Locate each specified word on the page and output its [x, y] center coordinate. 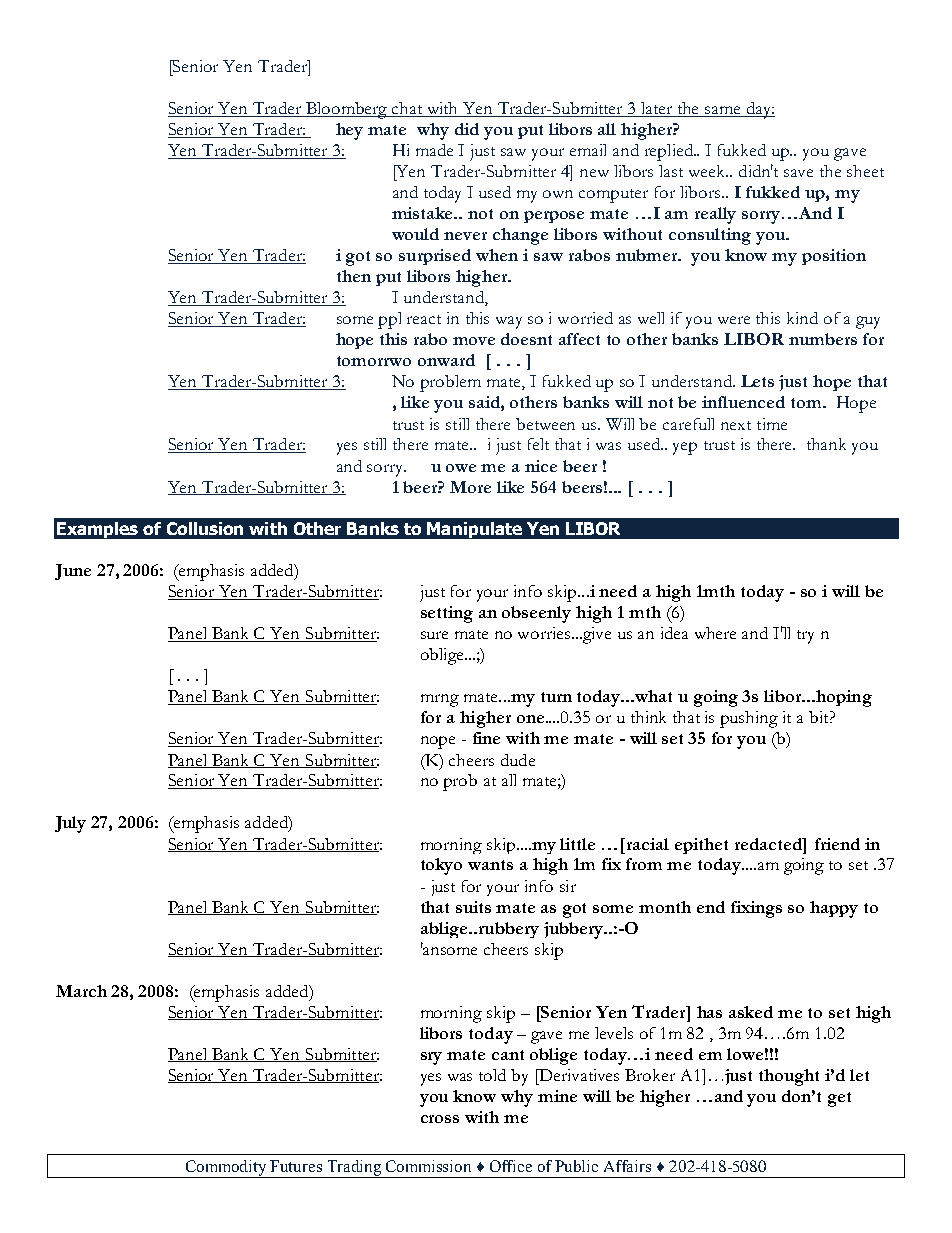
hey [349, 131]
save [798, 173]
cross [440, 1119]
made [434, 150]
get [839, 1099]
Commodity [227, 1169]
